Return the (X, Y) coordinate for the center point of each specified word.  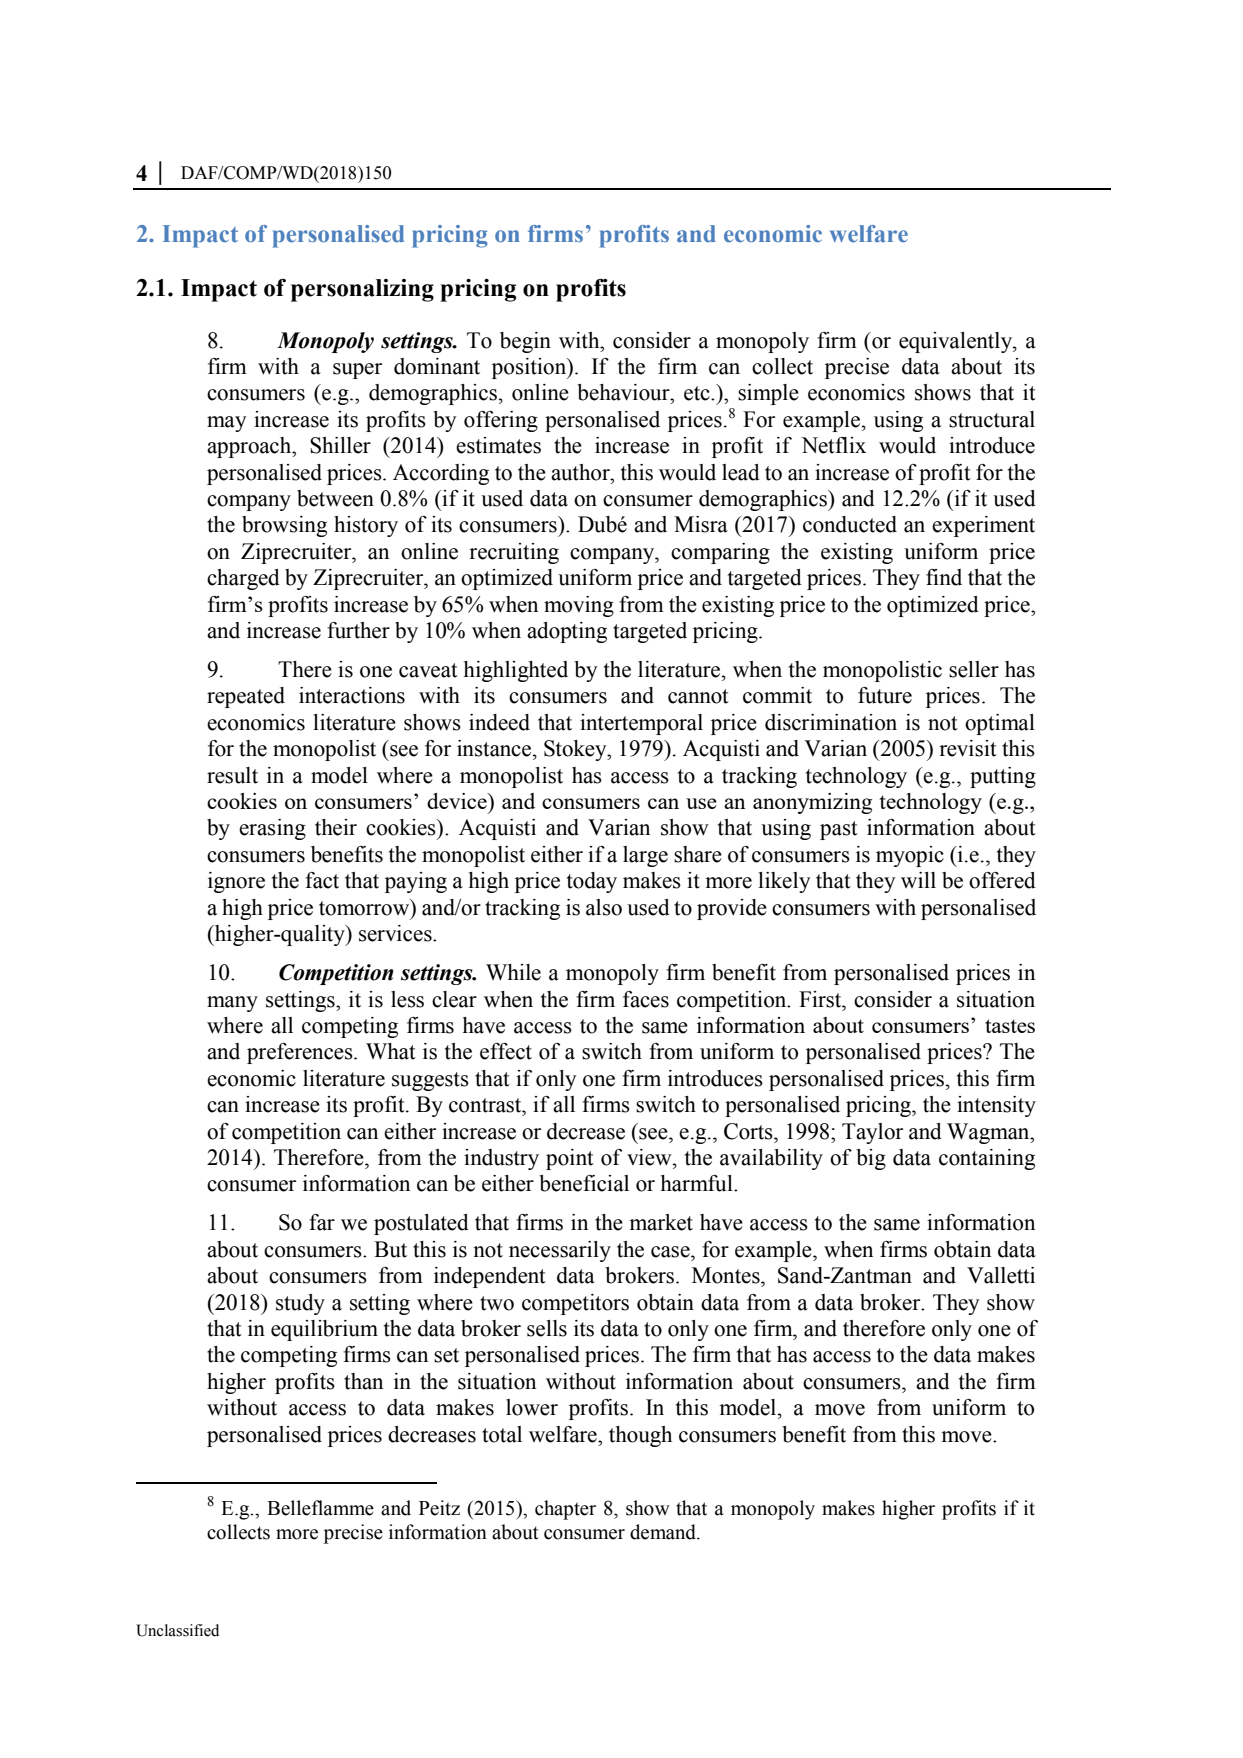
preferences (301, 1053)
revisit (968, 748)
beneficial (584, 1183)
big (871, 1159)
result (232, 775)
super (357, 371)
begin (525, 342)
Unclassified (177, 1630)
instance (495, 748)
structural (992, 419)
